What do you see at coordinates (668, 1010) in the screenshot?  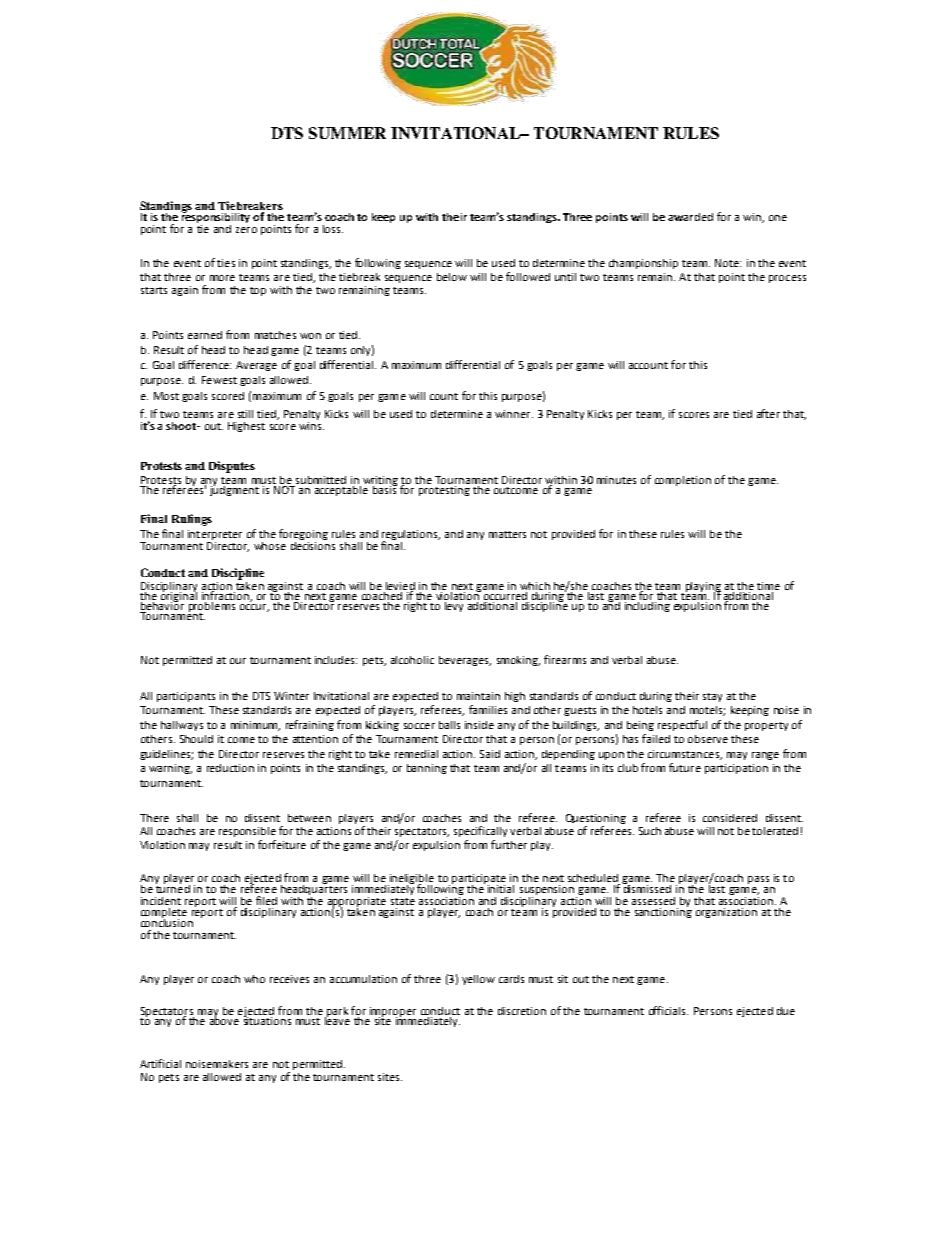 I see `officials` at bounding box center [668, 1010].
